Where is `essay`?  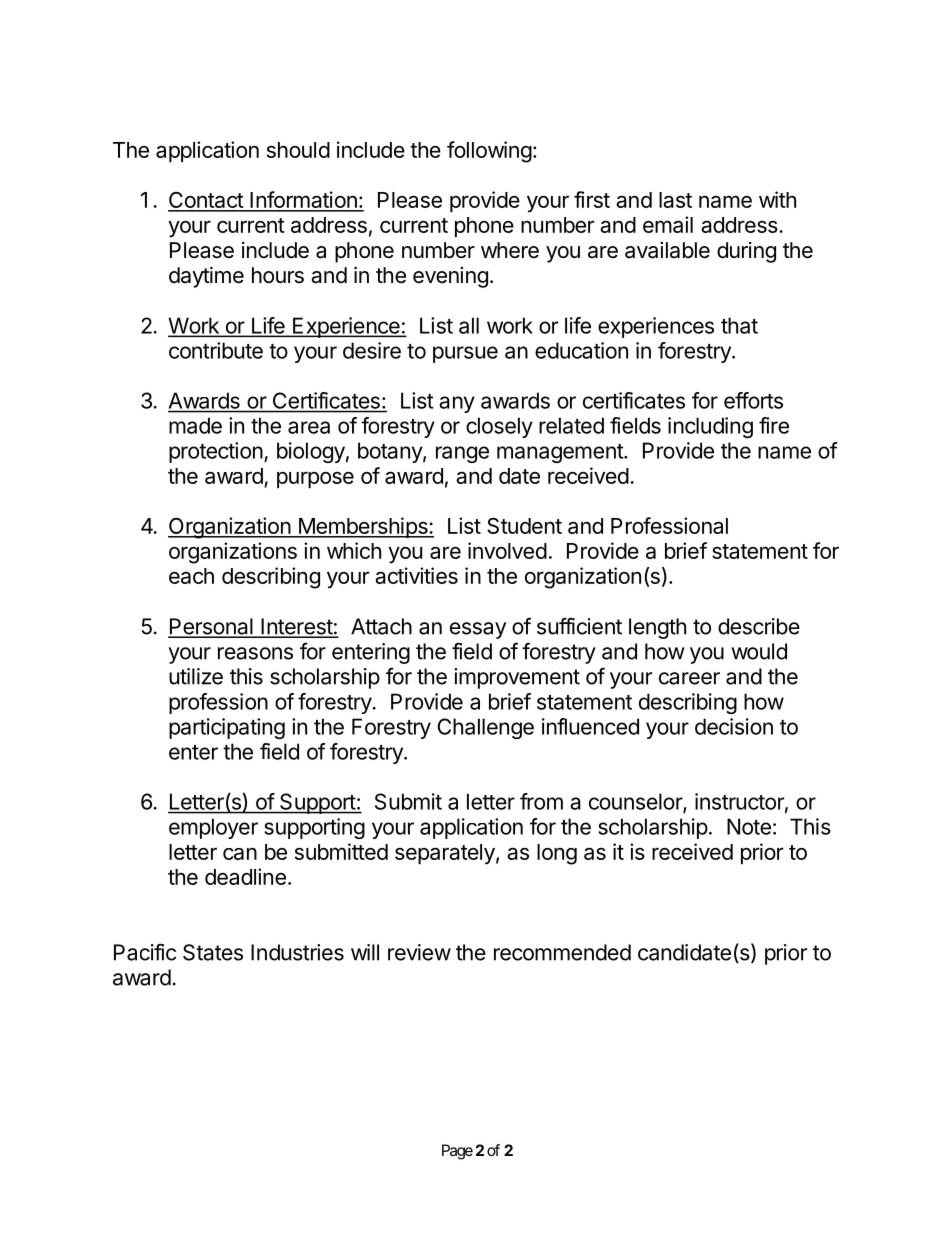
essay is located at coordinates (478, 630).
